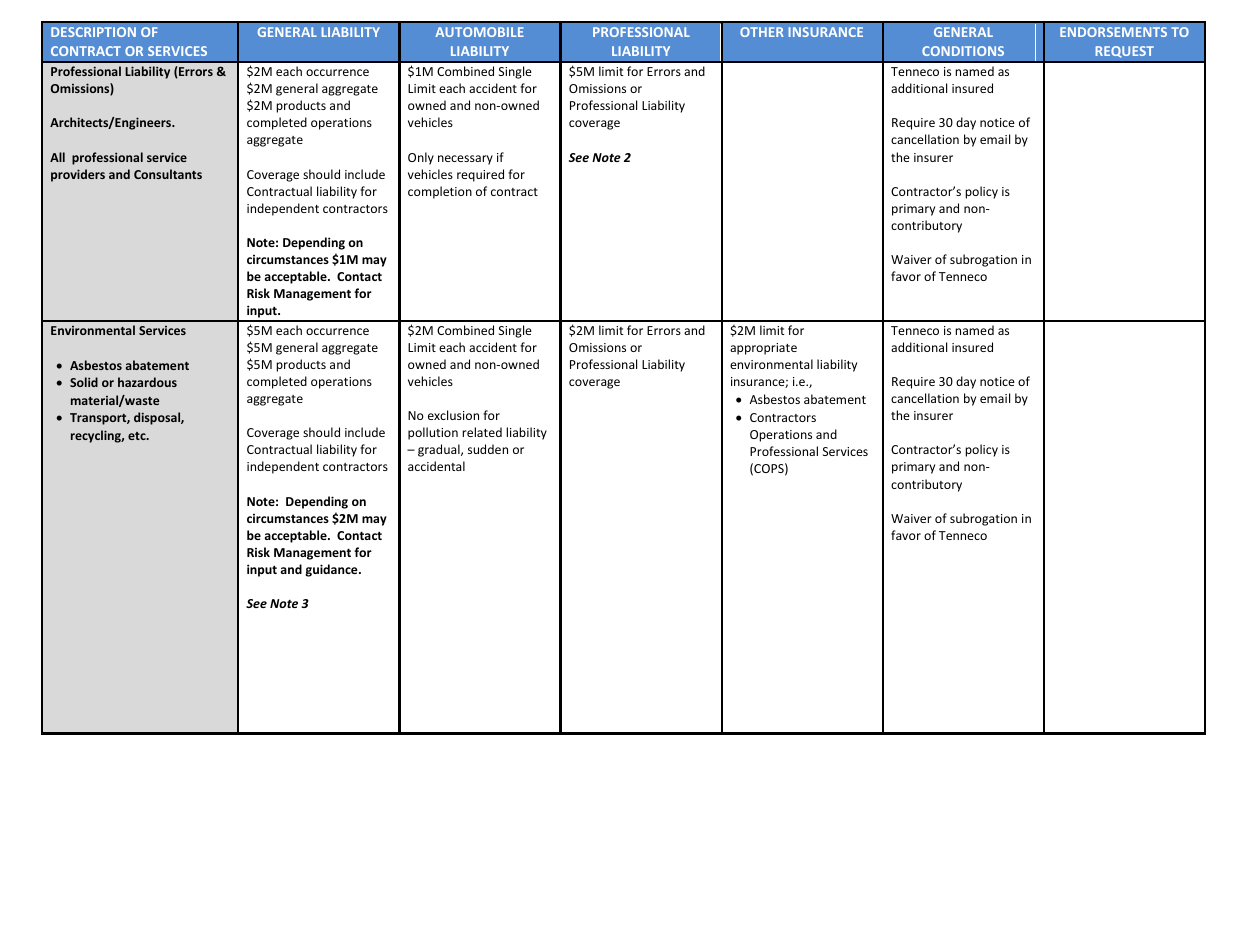  I want to click on exclusion, so click(453, 415).
